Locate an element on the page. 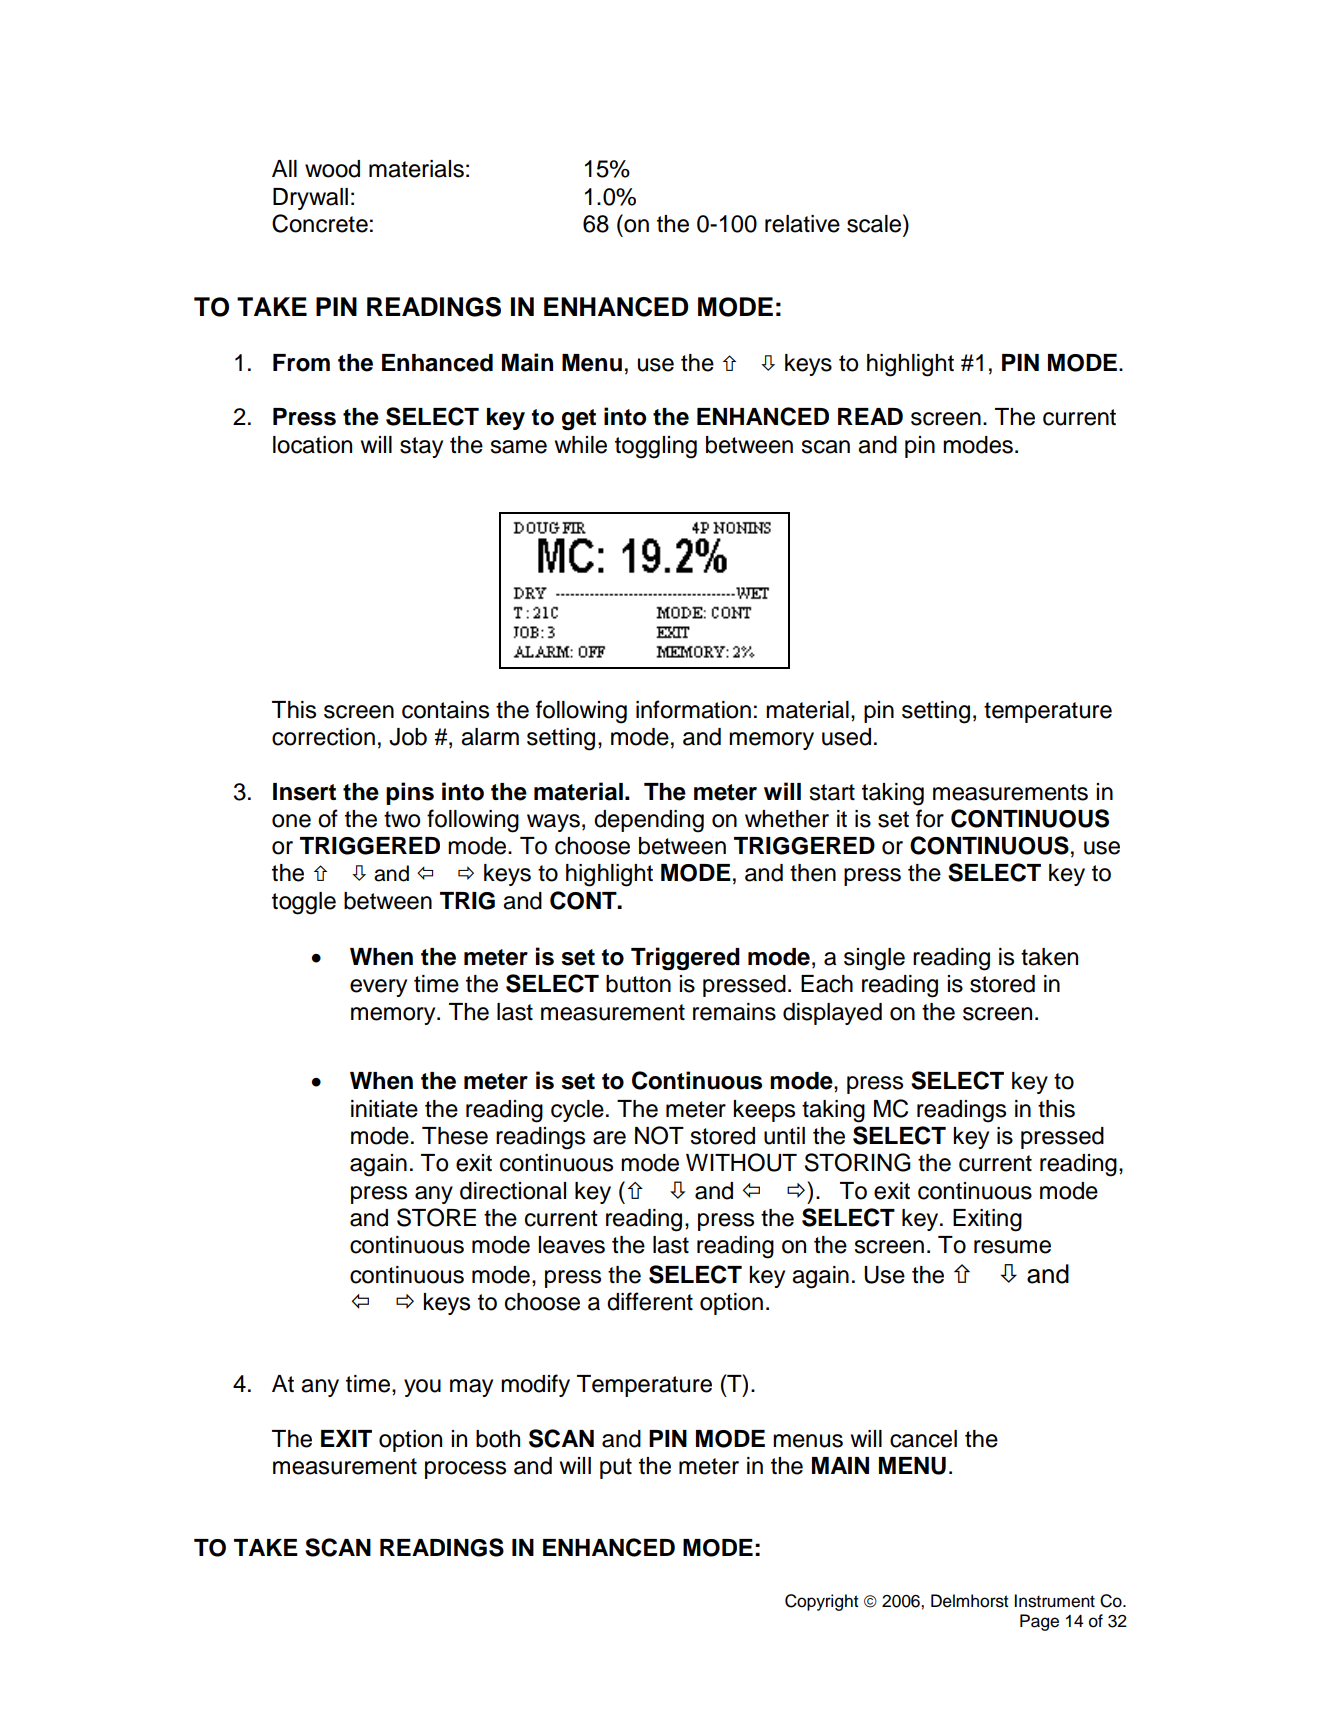  Concrete is located at coordinates (320, 223).
